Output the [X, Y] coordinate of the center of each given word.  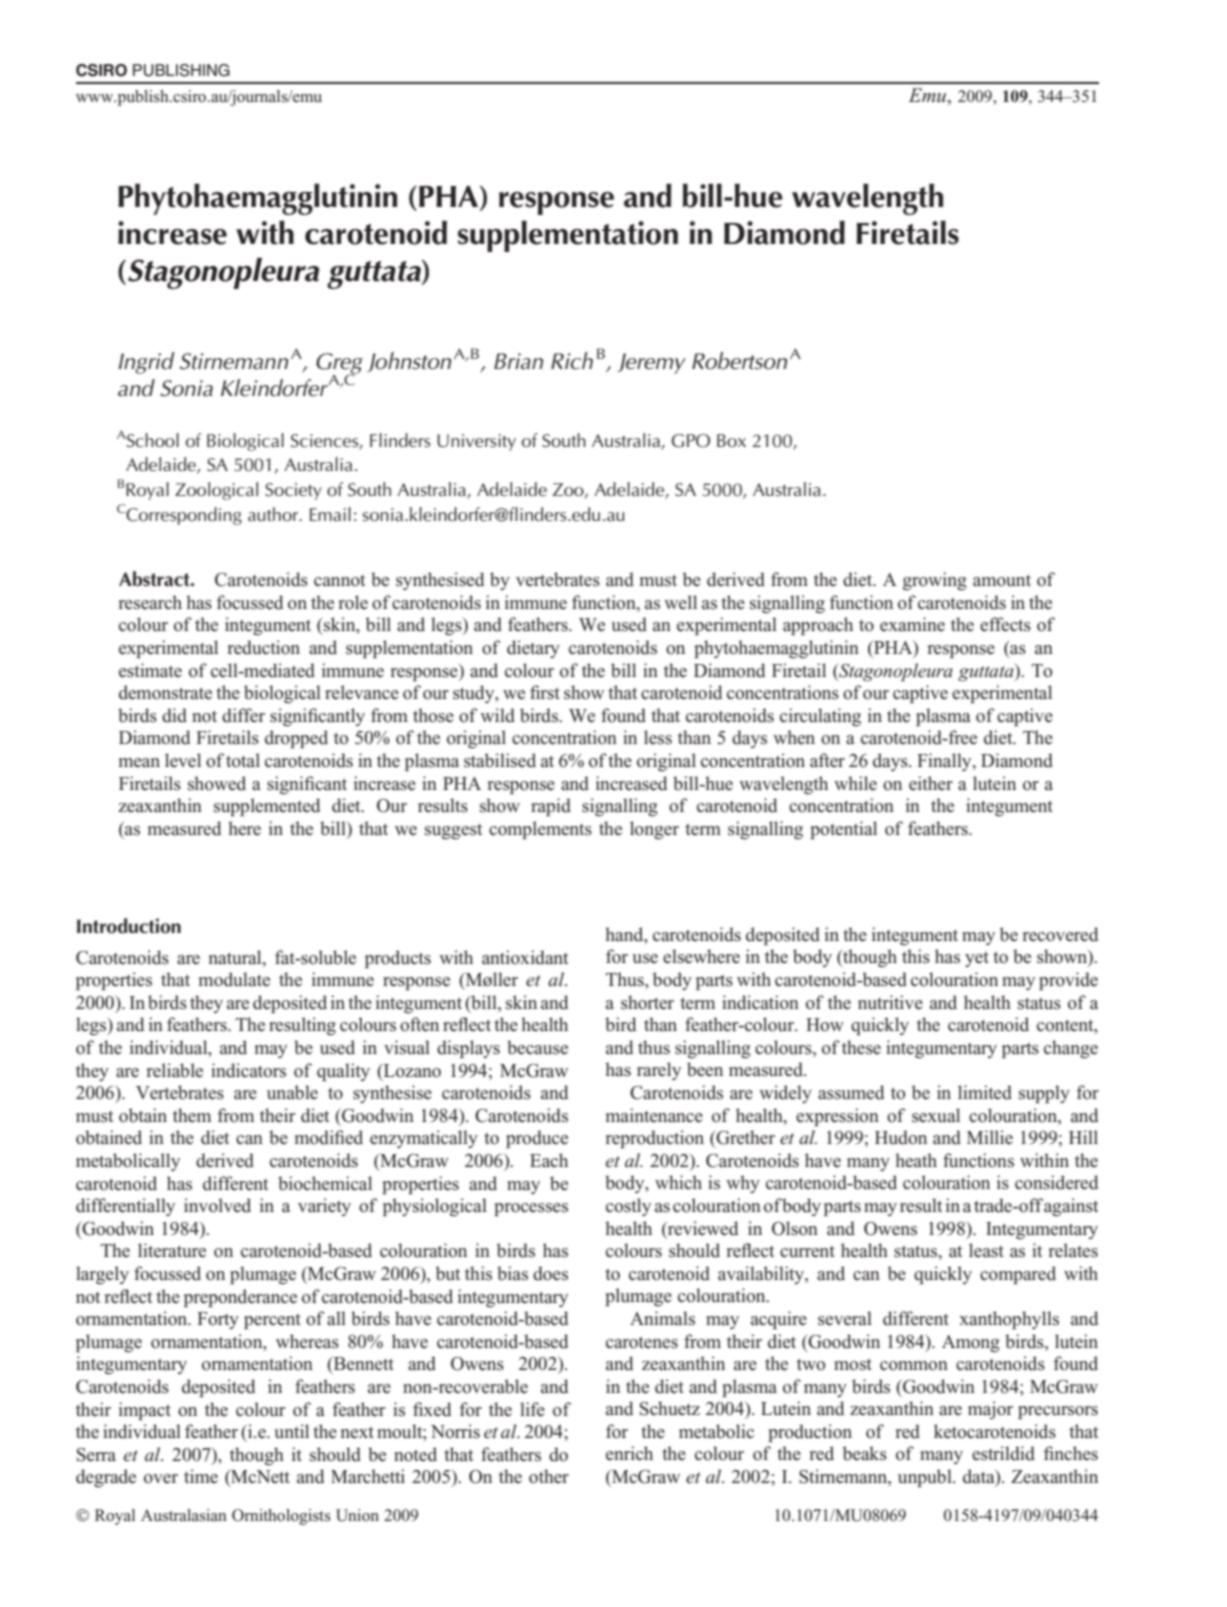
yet [977, 959]
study [475, 694]
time [201, 1476]
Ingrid [146, 363]
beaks [865, 1453]
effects [1005, 624]
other [549, 1476]
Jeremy [651, 363]
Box [731, 440]
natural [236, 957]
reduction [264, 647]
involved [217, 1205]
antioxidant [525, 957]
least [986, 1250]
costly [628, 1207]
